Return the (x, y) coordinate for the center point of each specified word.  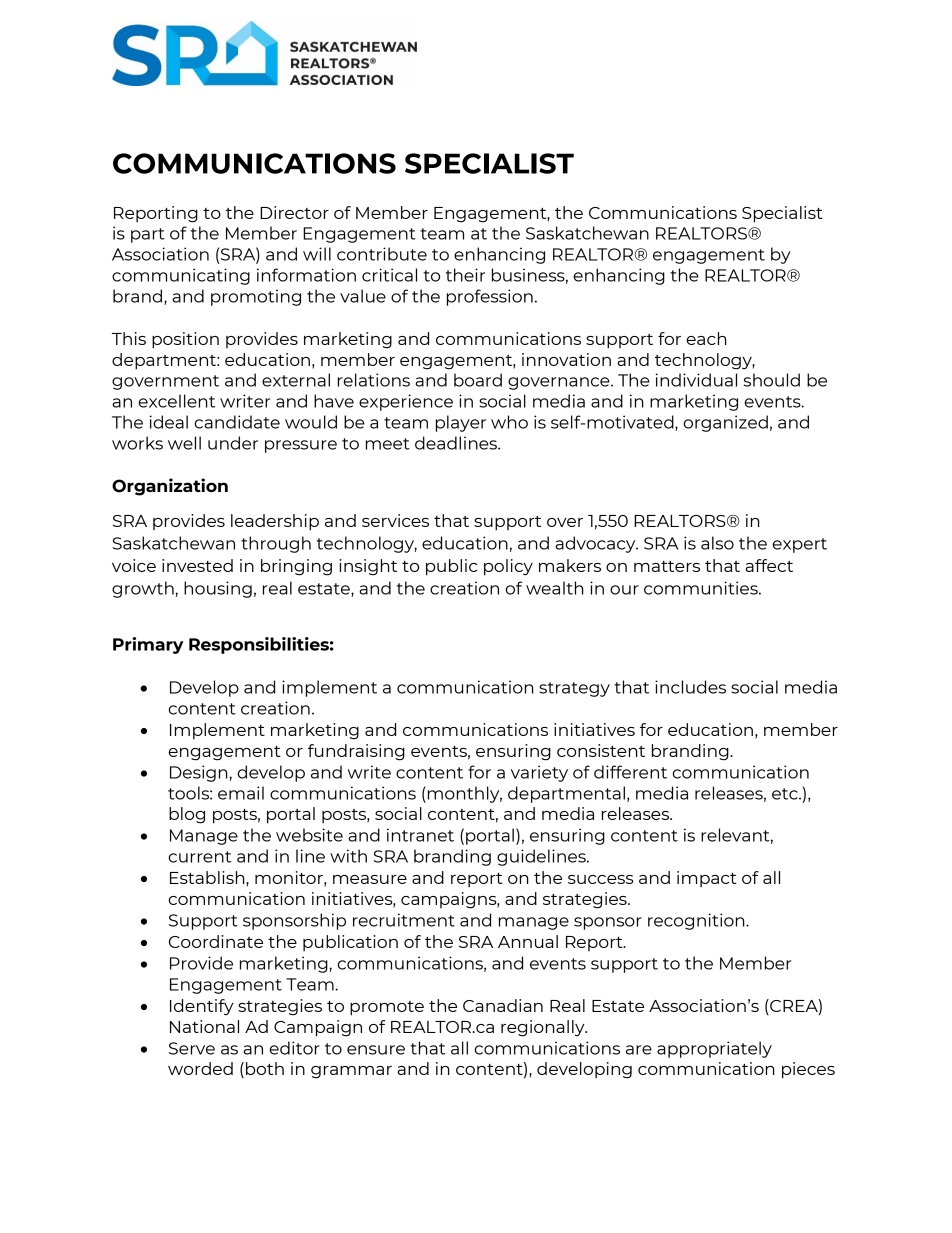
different (630, 772)
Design (200, 773)
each (706, 338)
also (717, 543)
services (395, 520)
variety (539, 773)
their (465, 275)
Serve (192, 1048)
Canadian (503, 1005)
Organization (170, 487)
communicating (181, 276)
